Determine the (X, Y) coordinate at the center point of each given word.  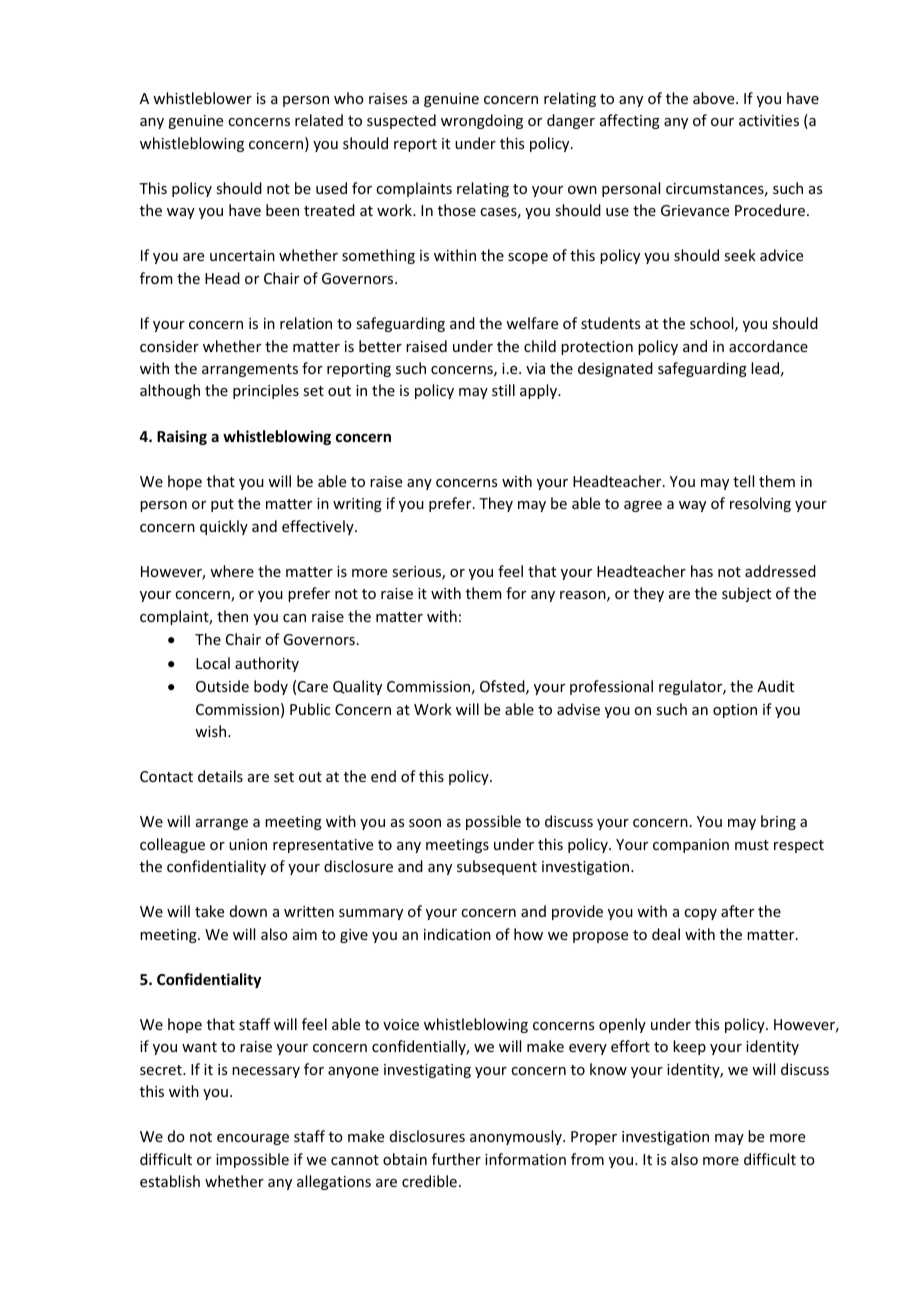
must (752, 845)
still (503, 390)
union (248, 844)
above (715, 98)
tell (743, 481)
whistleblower (202, 98)
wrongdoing (482, 121)
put (222, 505)
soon (425, 823)
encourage (253, 1139)
